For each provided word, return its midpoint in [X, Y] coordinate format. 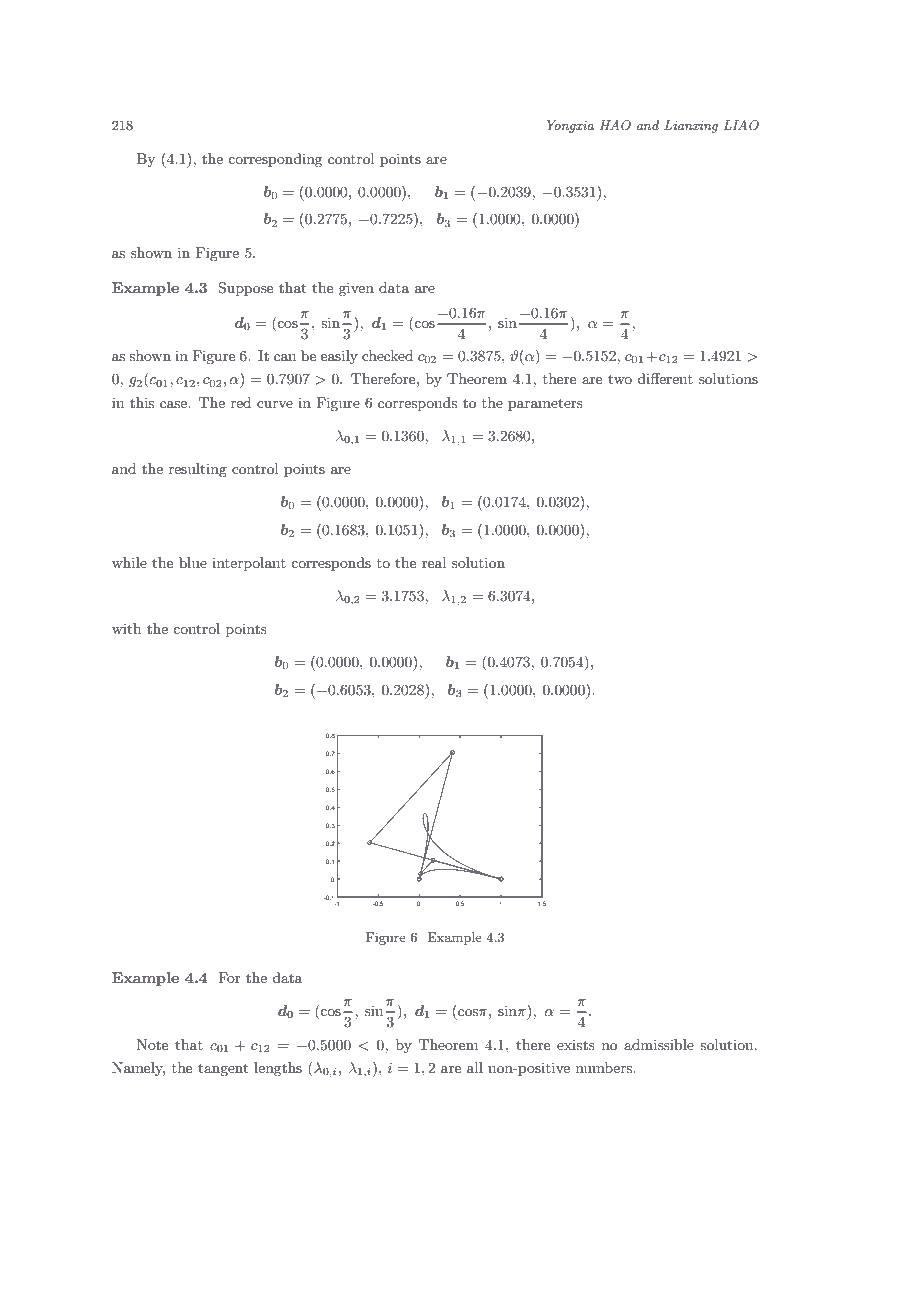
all [475, 1067]
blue [193, 562]
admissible [659, 1044]
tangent [223, 1069]
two [620, 379]
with [126, 628]
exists [576, 1045]
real [434, 562]
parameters [545, 404]
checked [387, 355]
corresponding [275, 160]
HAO [615, 125]
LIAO [741, 125]
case [174, 404]
